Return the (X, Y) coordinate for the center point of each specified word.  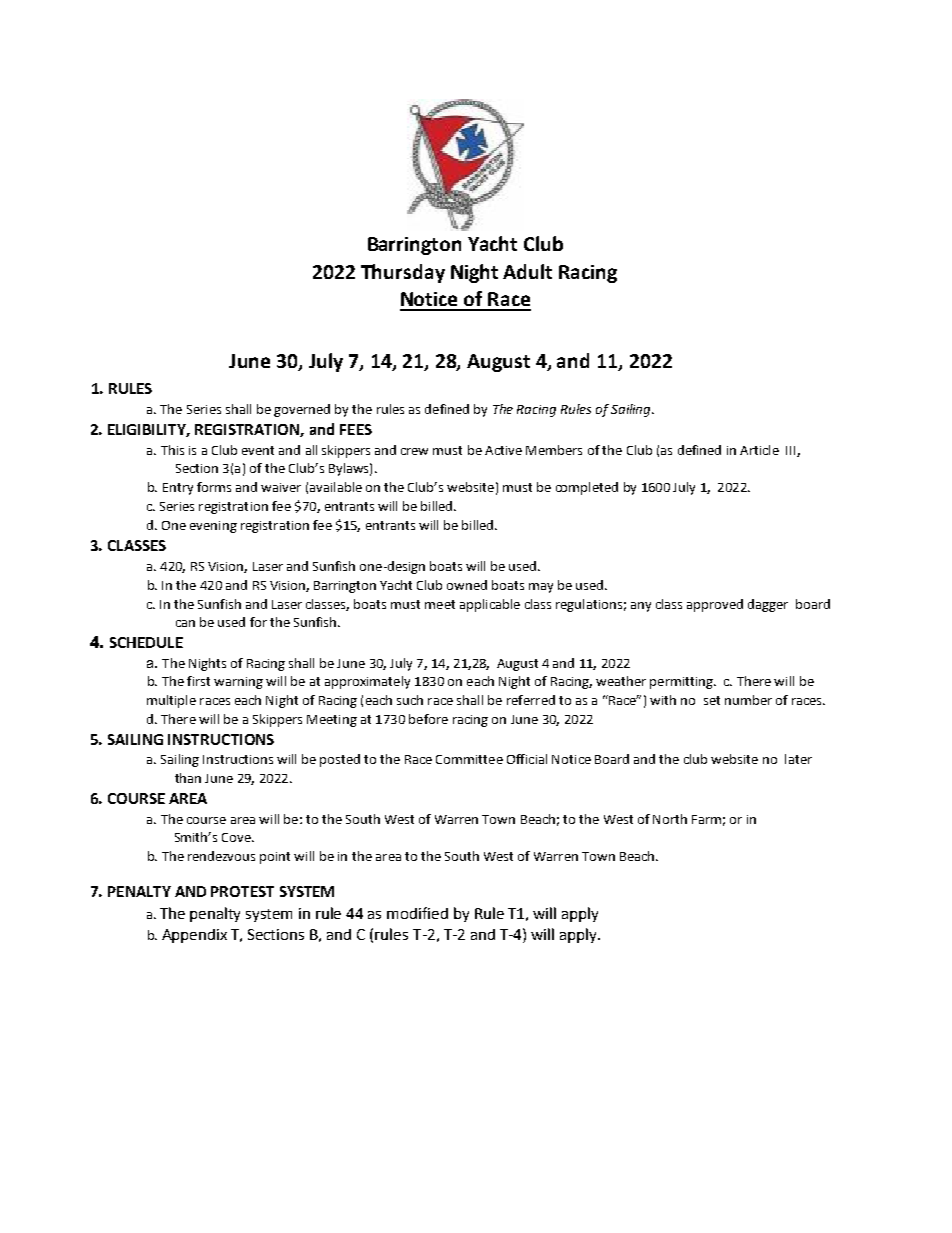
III (792, 451)
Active (503, 450)
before (428, 719)
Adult (527, 271)
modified (417, 913)
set (712, 700)
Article (759, 450)
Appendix (194, 936)
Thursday (403, 273)
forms (214, 487)
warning (238, 683)
